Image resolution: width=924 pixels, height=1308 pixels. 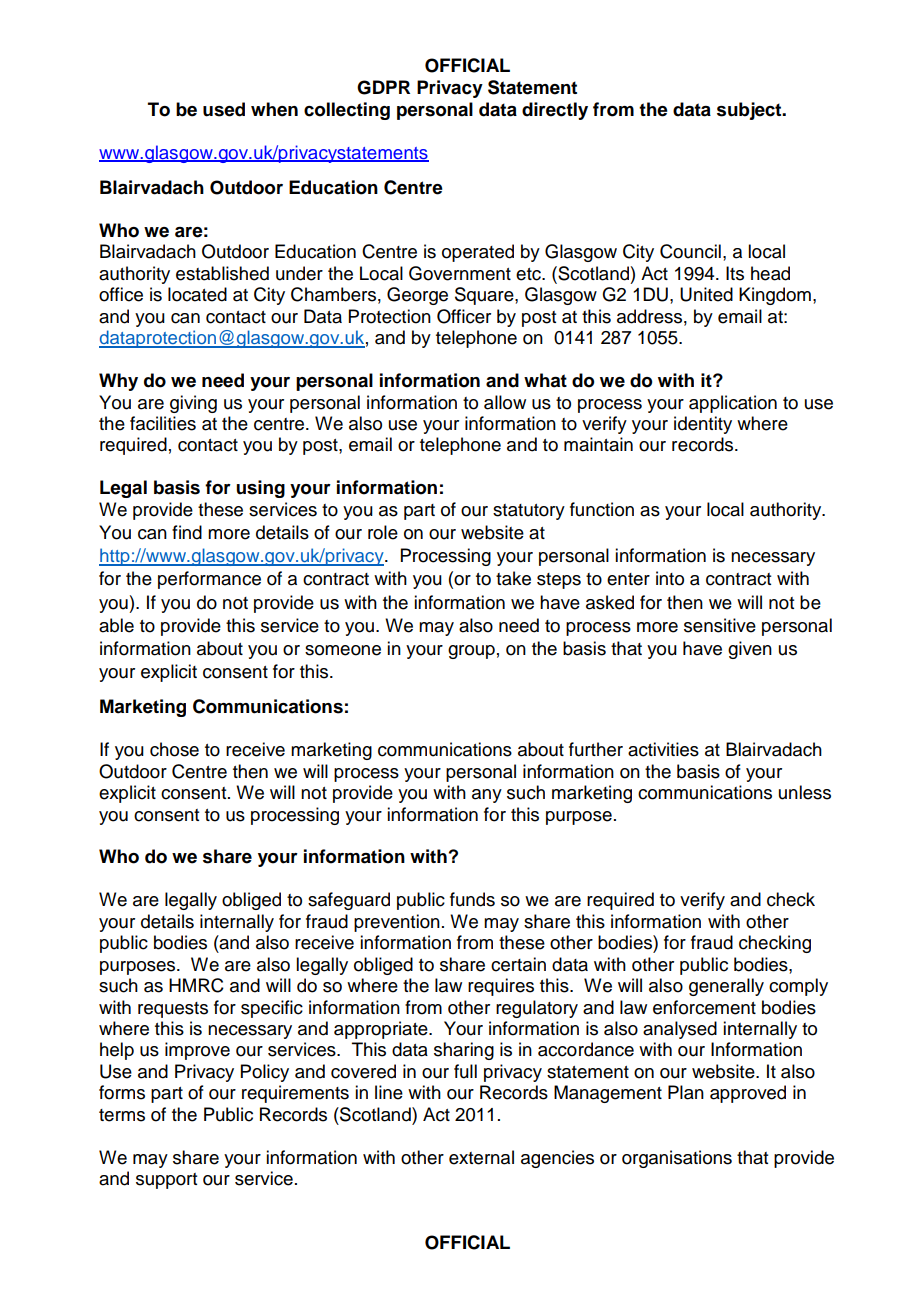 I want to click on facilities, so click(x=163, y=423).
